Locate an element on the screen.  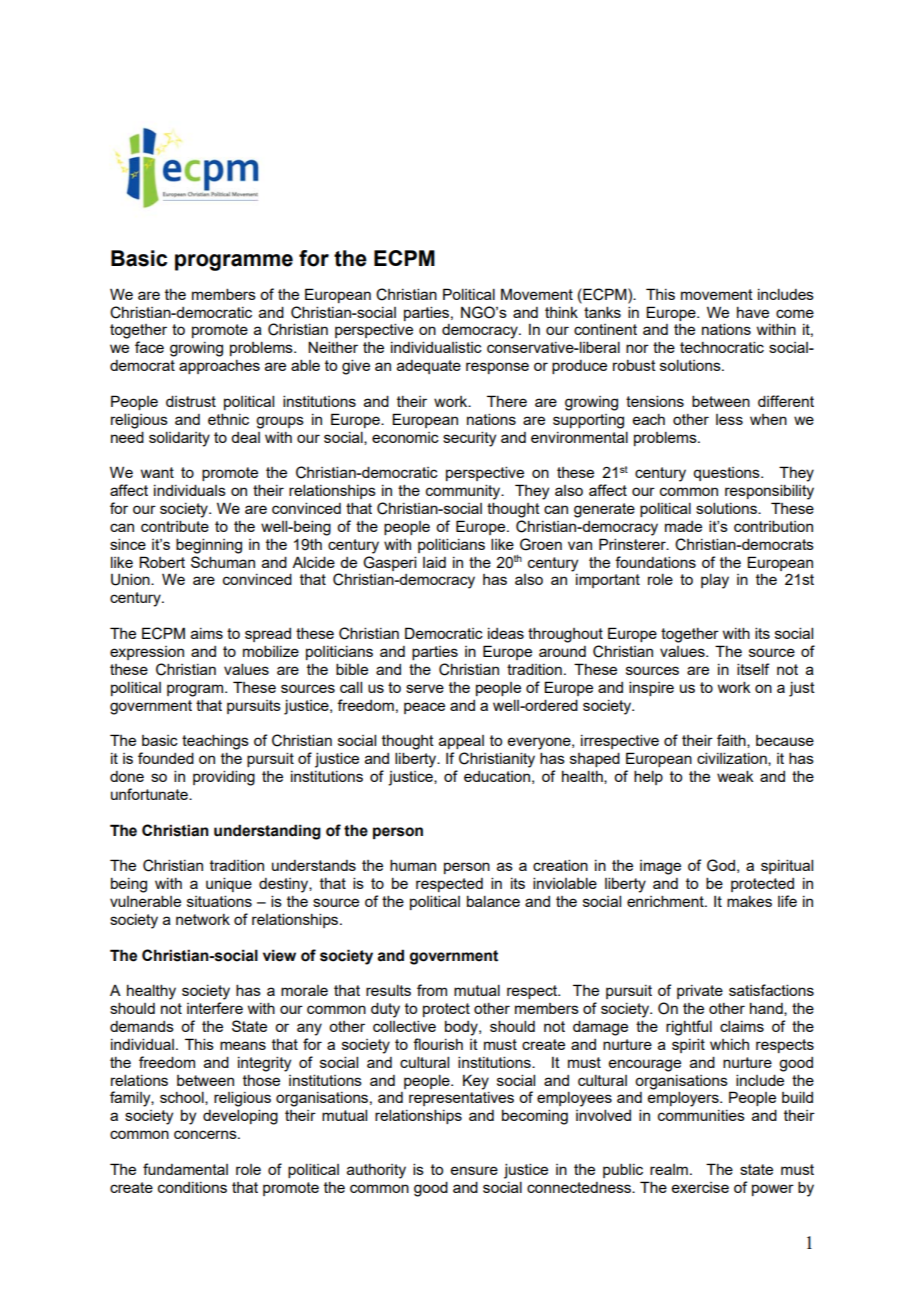
technocratic is located at coordinates (722, 347).
